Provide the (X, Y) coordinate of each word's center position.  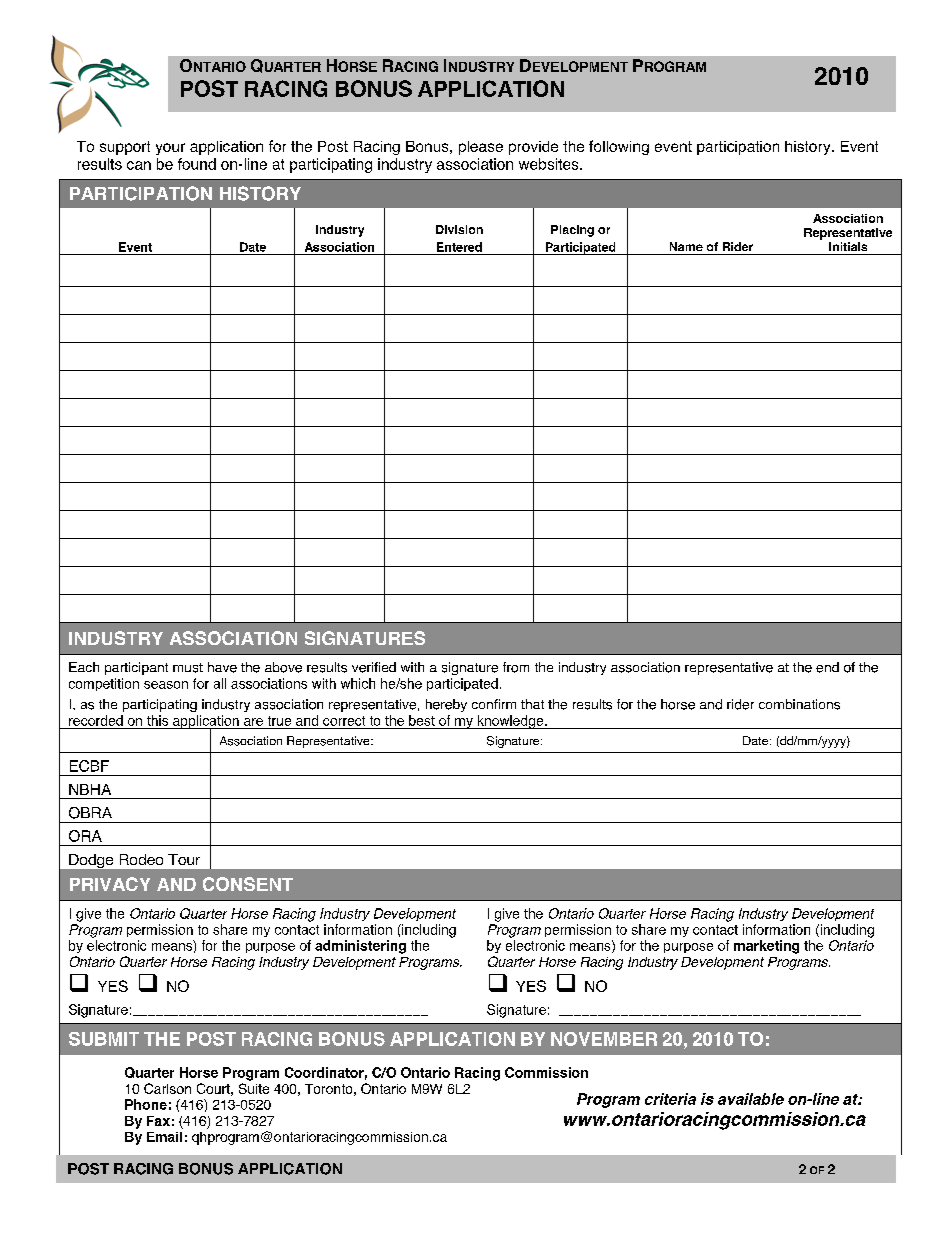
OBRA (90, 813)
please (481, 148)
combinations (799, 704)
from (516, 667)
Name (686, 246)
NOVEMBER (604, 1039)
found (197, 164)
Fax (158, 1121)
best (422, 720)
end (827, 667)
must (188, 668)
